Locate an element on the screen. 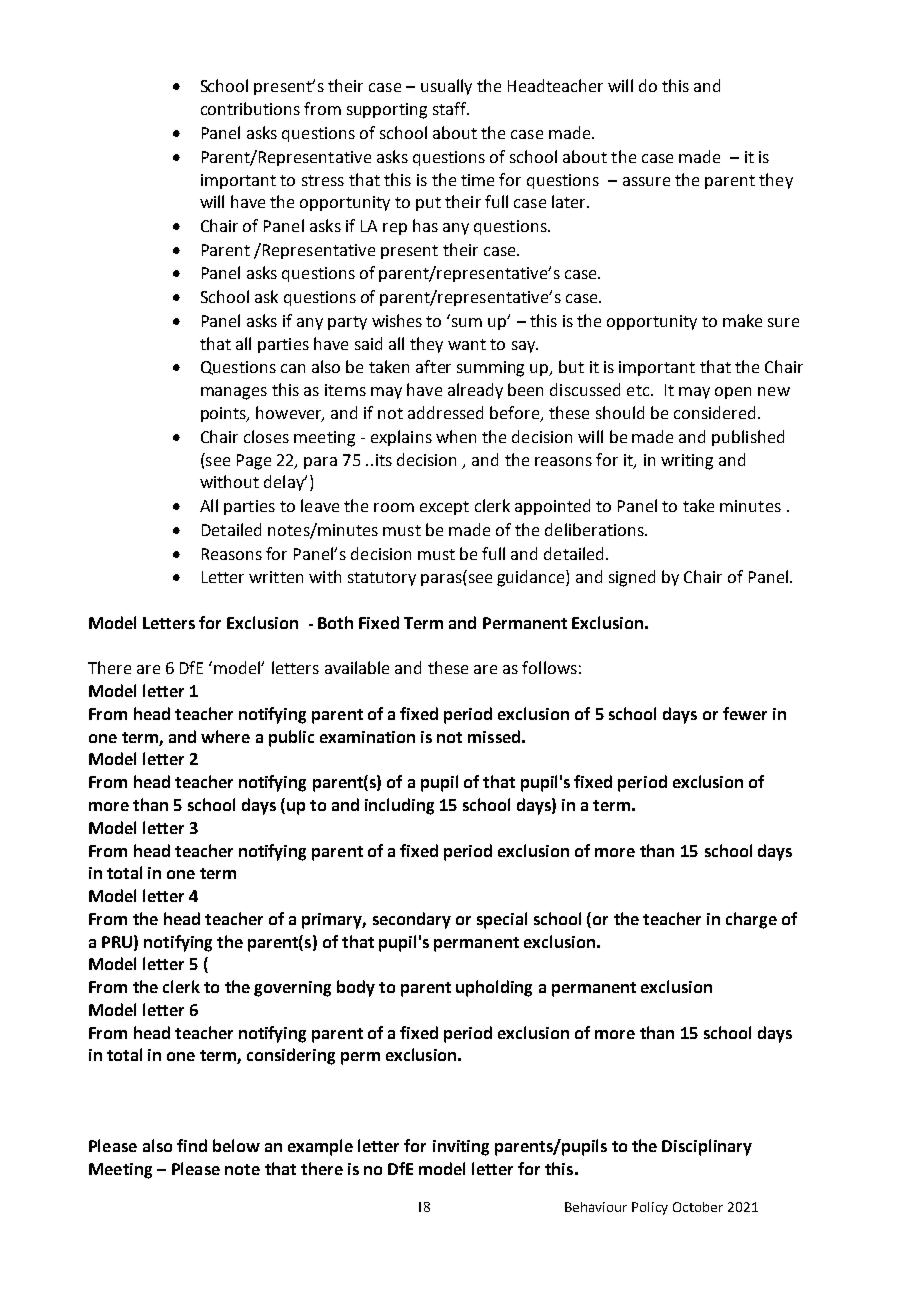  inviting is located at coordinates (461, 1148).
